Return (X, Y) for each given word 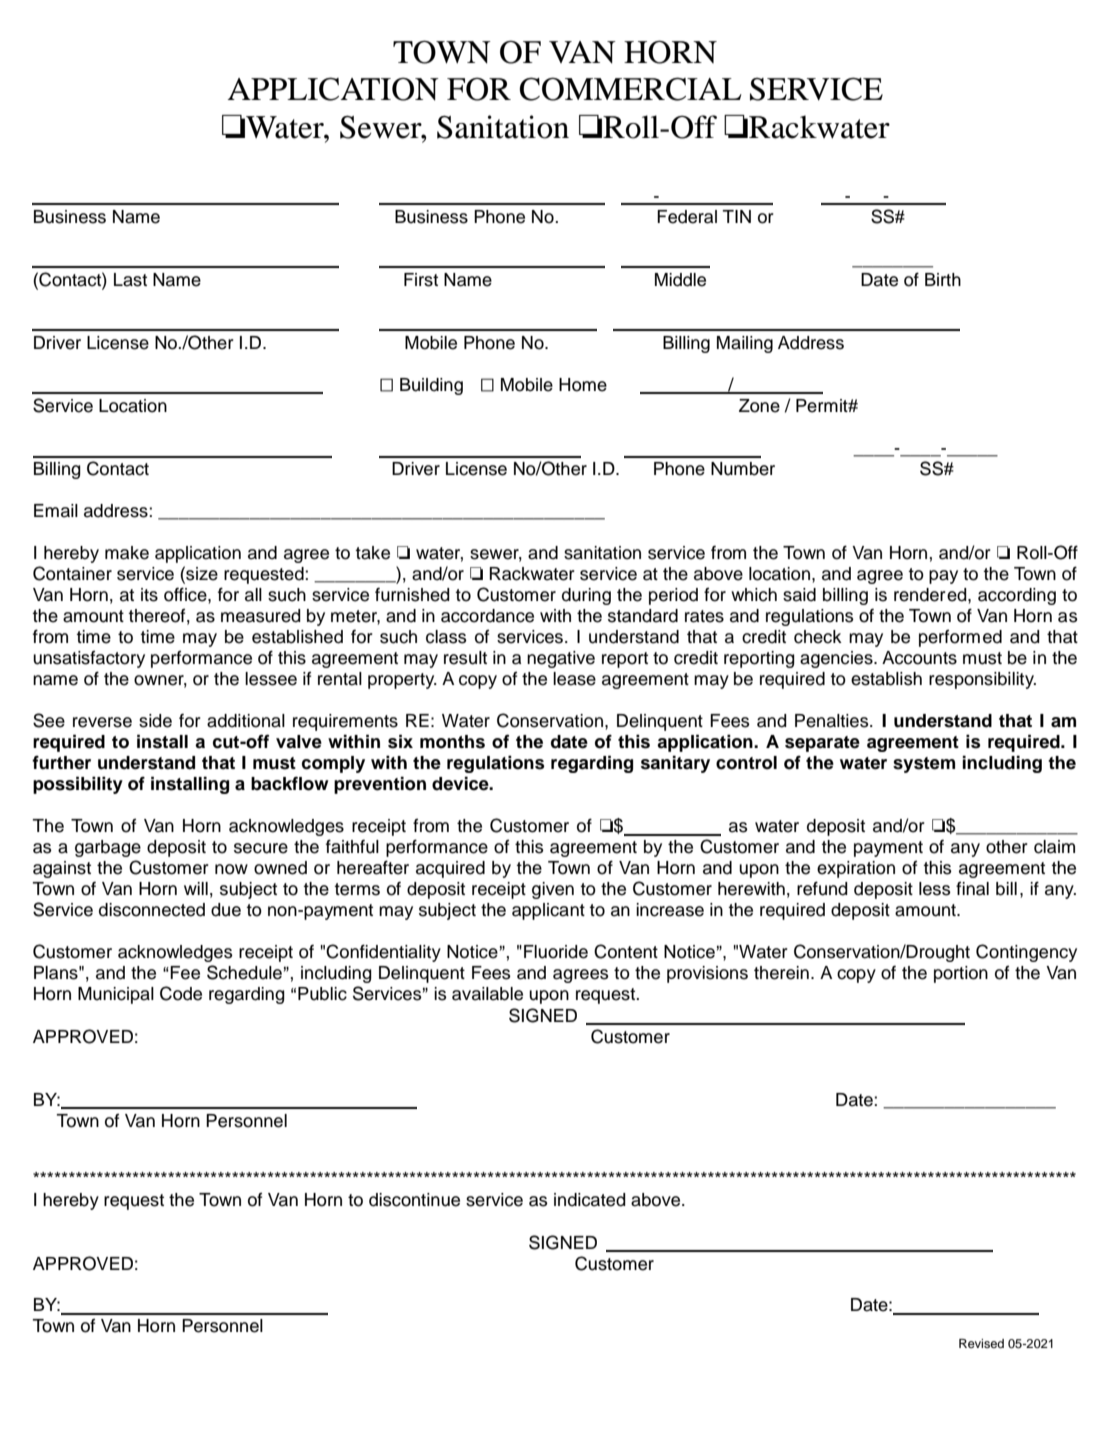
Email (56, 511)
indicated (590, 1200)
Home (583, 385)
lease (574, 679)
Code (181, 993)
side (155, 721)
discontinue (414, 1200)
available (487, 994)
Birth (943, 279)
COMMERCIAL (631, 89)
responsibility (982, 680)
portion (961, 974)
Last (130, 280)
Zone (759, 406)
